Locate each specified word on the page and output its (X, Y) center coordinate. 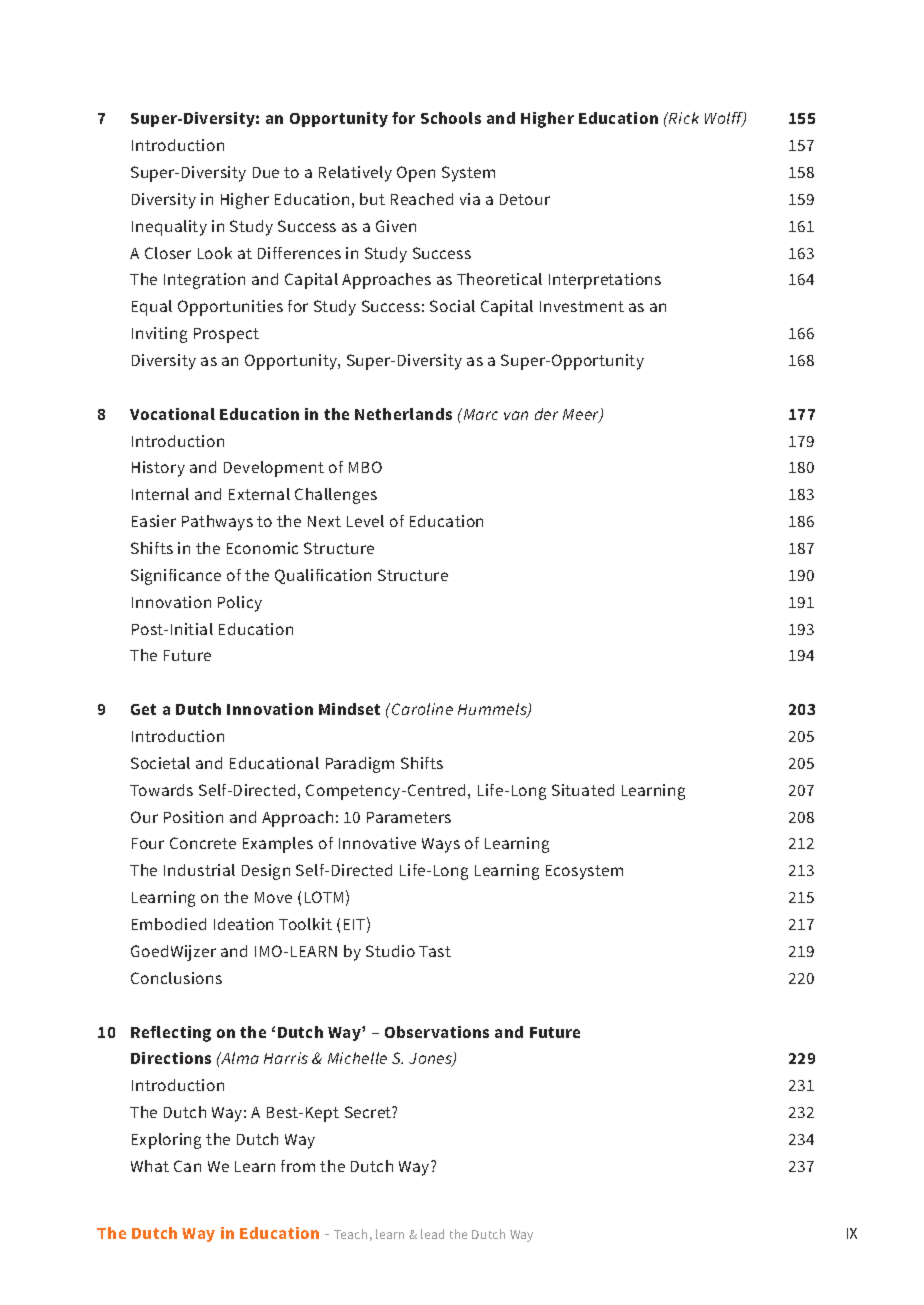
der (546, 414)
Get (143, 709)
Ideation (243, 924)
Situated (583, 790)
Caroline (422, 709)
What (150, 1166)
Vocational (172, 414)
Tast (435, 951)
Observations (437, 1032)
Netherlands (403, 414)
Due (266, 172)
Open (416, 174)
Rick (683, 118)
